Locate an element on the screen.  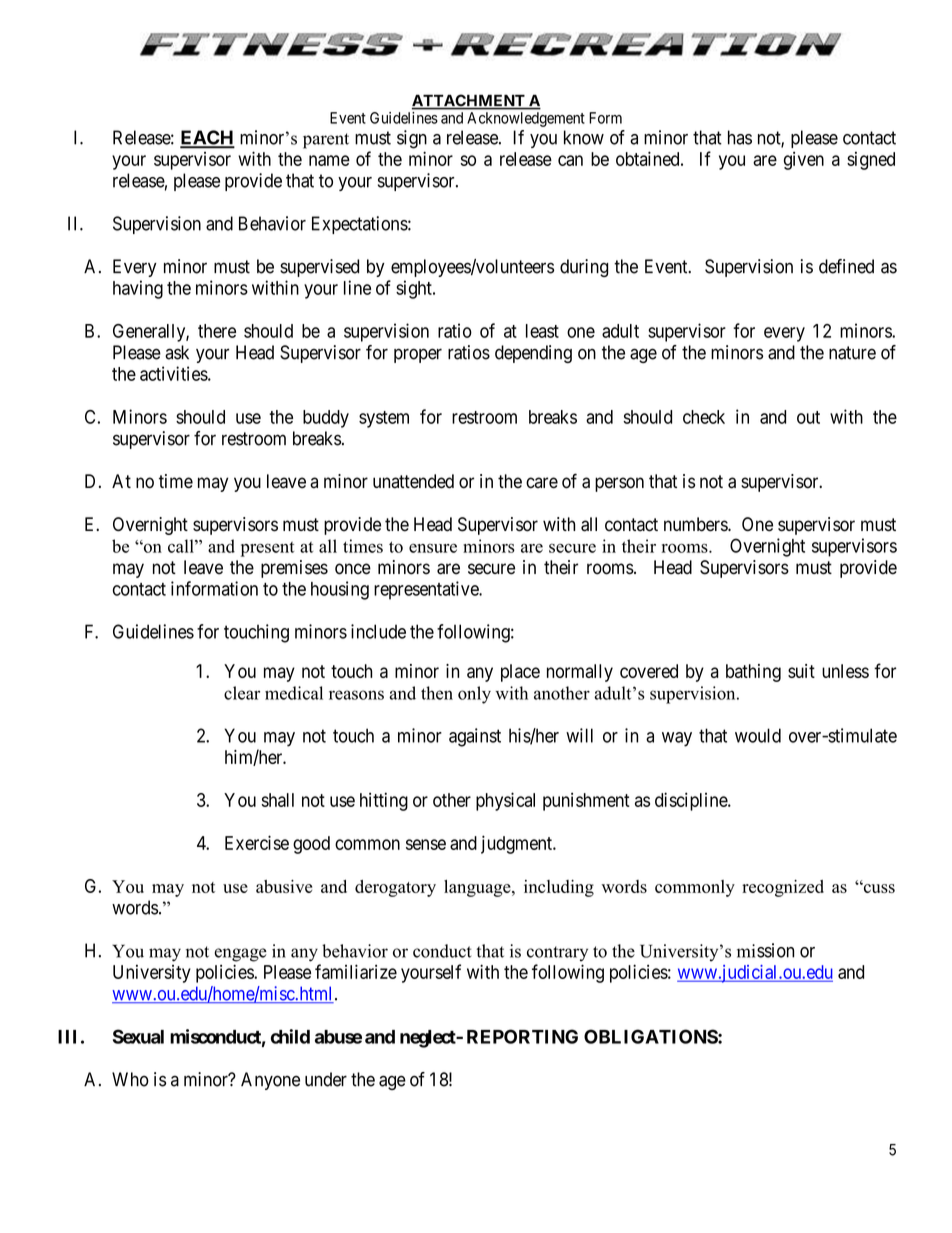
ensure is located at coordinates (433, 548).
